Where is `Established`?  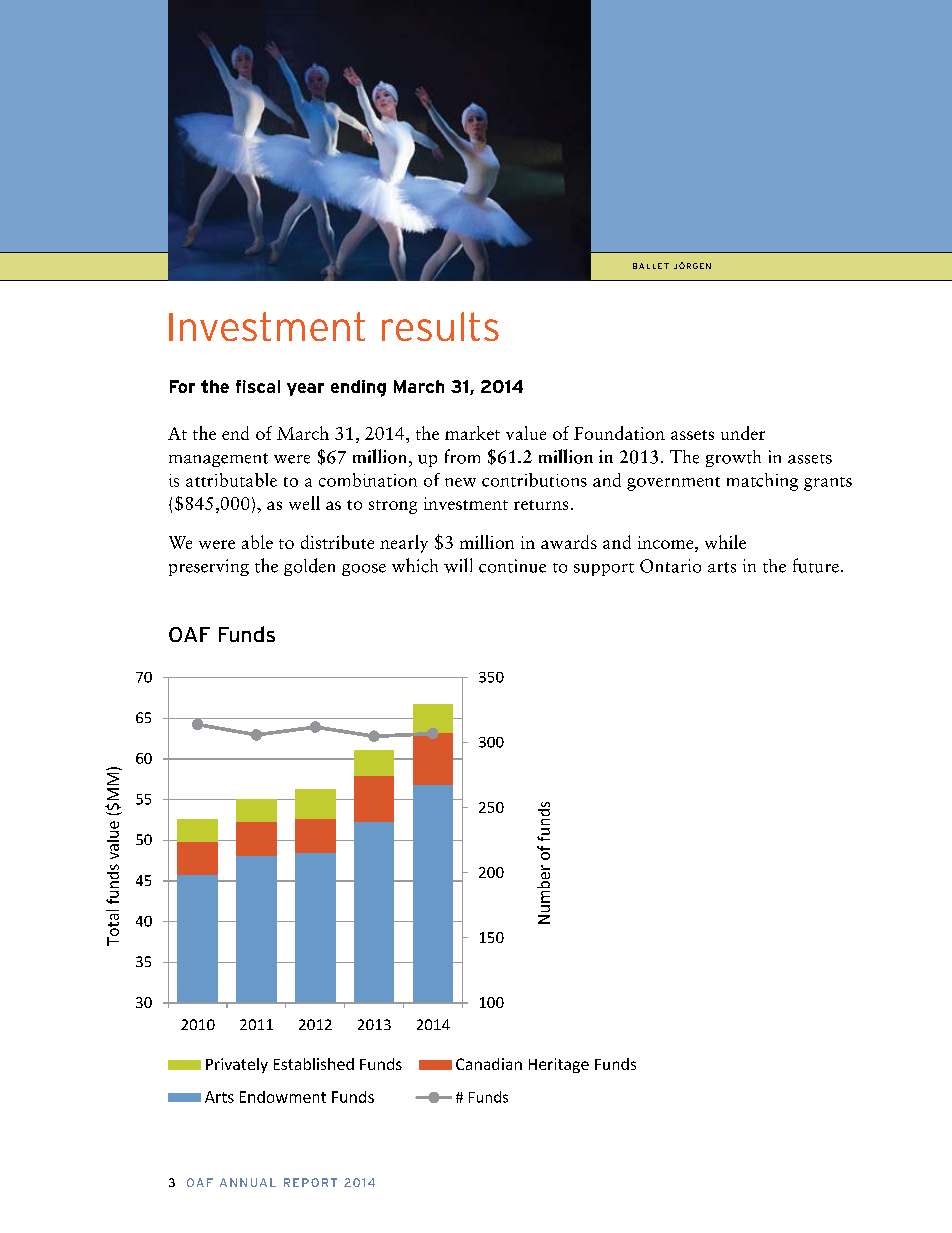
Established is located at coordinates (314, 1064).
